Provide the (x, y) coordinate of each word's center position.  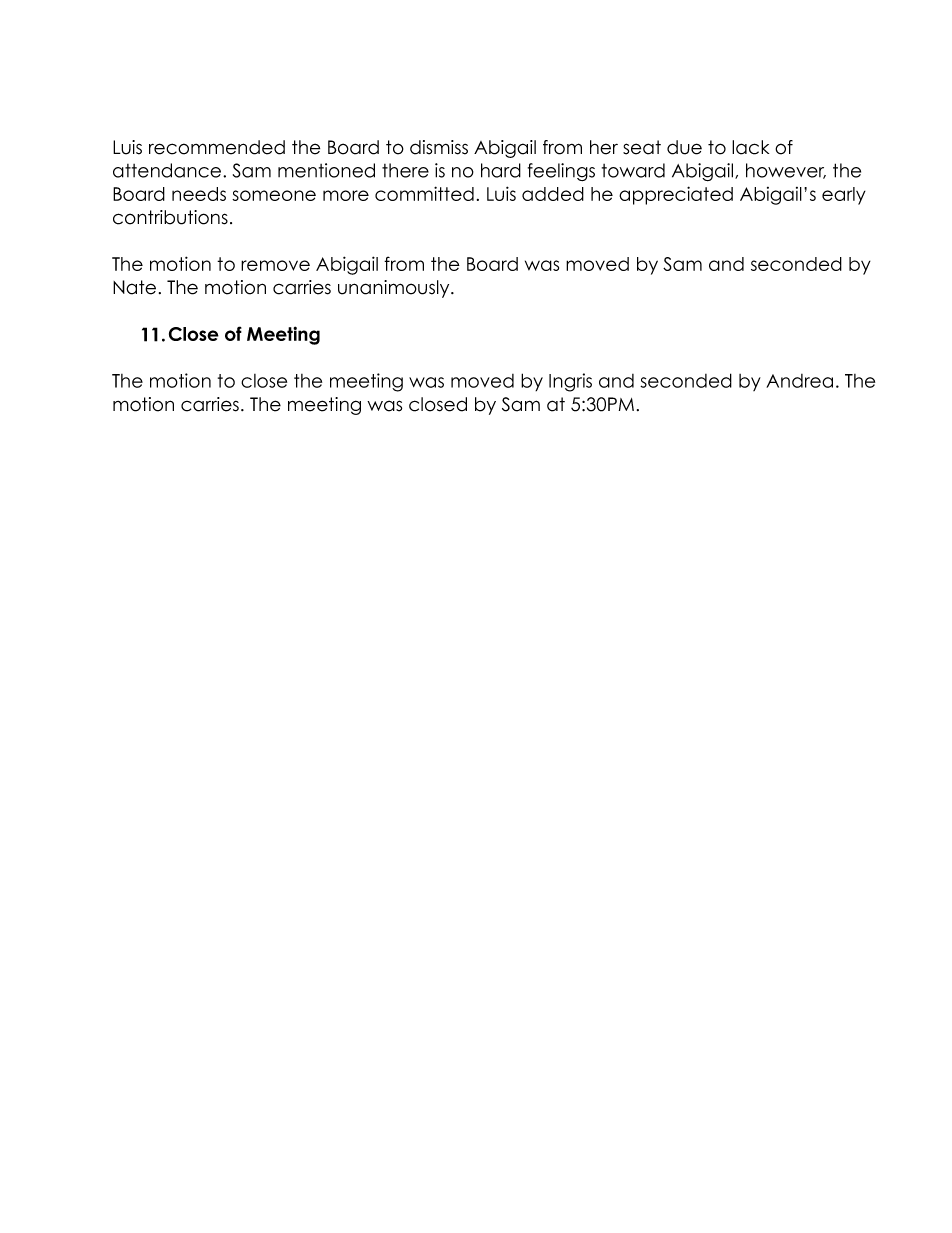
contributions (170, 217)
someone (274, 195)
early (844, 196)
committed (424, 193)
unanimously (395, 289)
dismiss (439, 147)
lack (750, 147)
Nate (134, 287)
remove (275, 265)
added (553, 194)
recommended (217, 147)
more (346, 195)
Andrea (799, 381)
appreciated (676, 195)
